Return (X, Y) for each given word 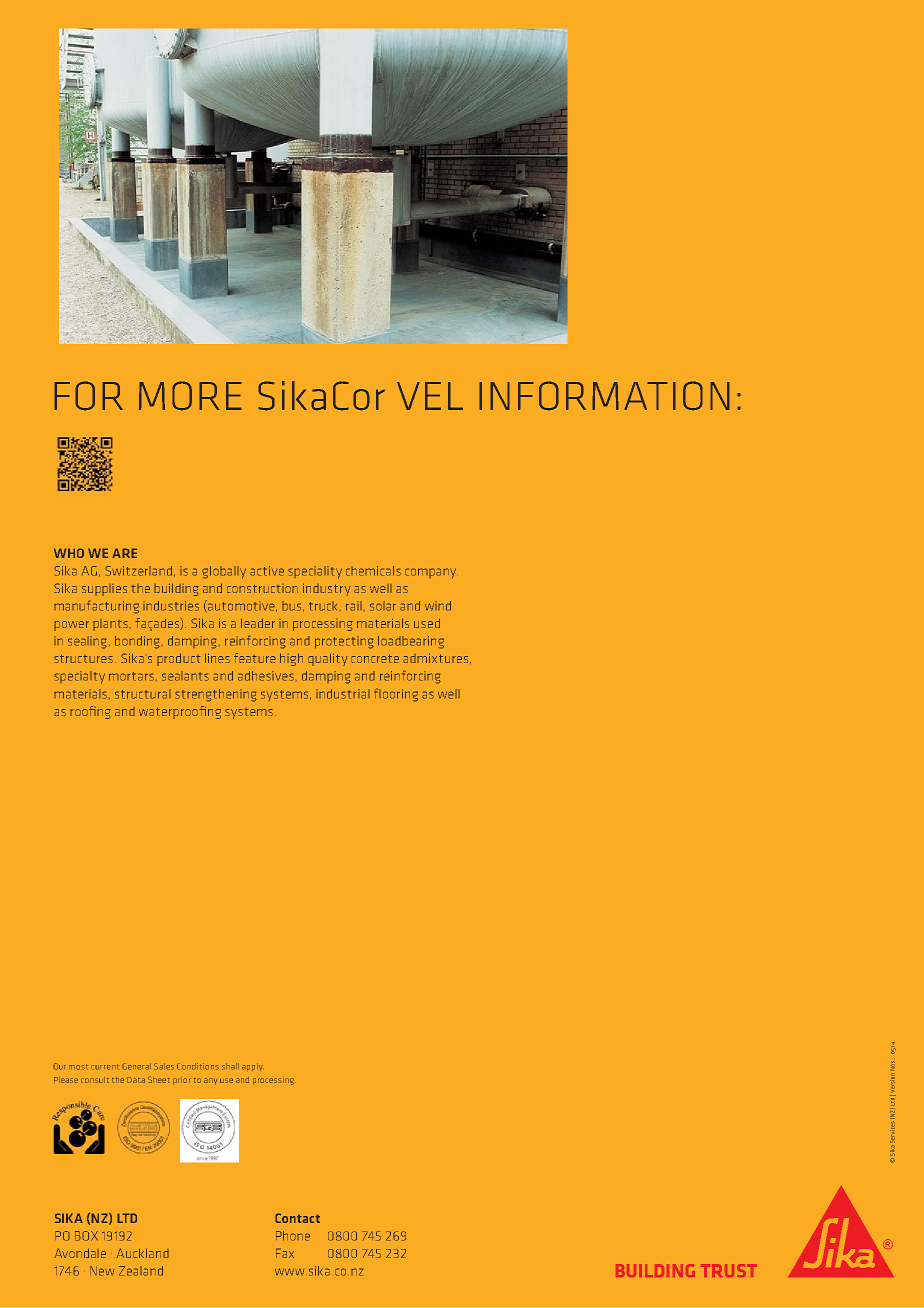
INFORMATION (604, 396)
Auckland (142, 1253)
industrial (343, 694)
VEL (430, 396)
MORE (190, 396)
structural (143, 694)
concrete (375, 658)
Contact (297, 1218)
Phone (293, 1236)
